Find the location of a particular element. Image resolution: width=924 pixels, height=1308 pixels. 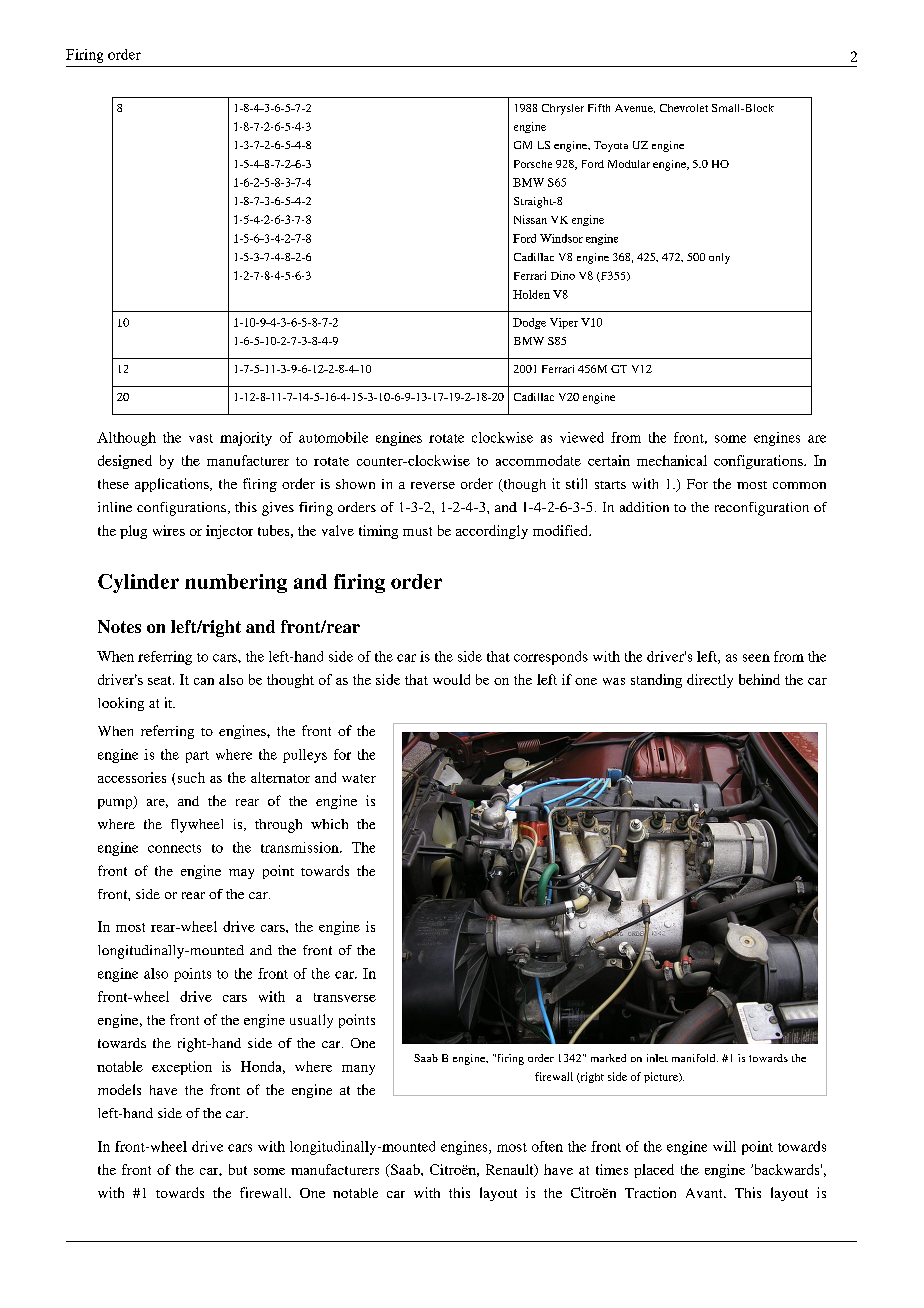

vast is located at coordinates (201, 438).
